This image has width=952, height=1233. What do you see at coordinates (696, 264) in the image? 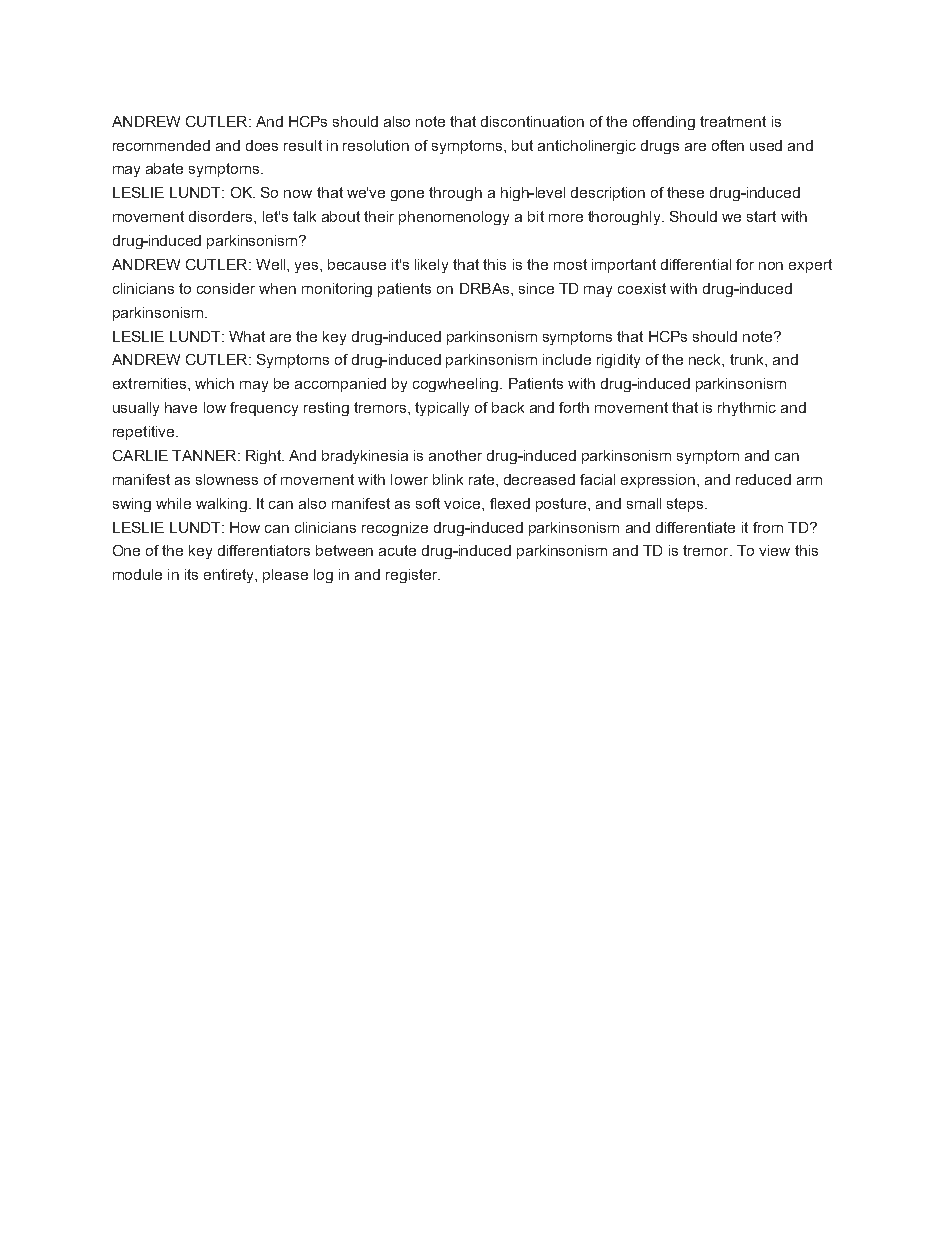
I see `differential` at bounding box center [696, 264].
